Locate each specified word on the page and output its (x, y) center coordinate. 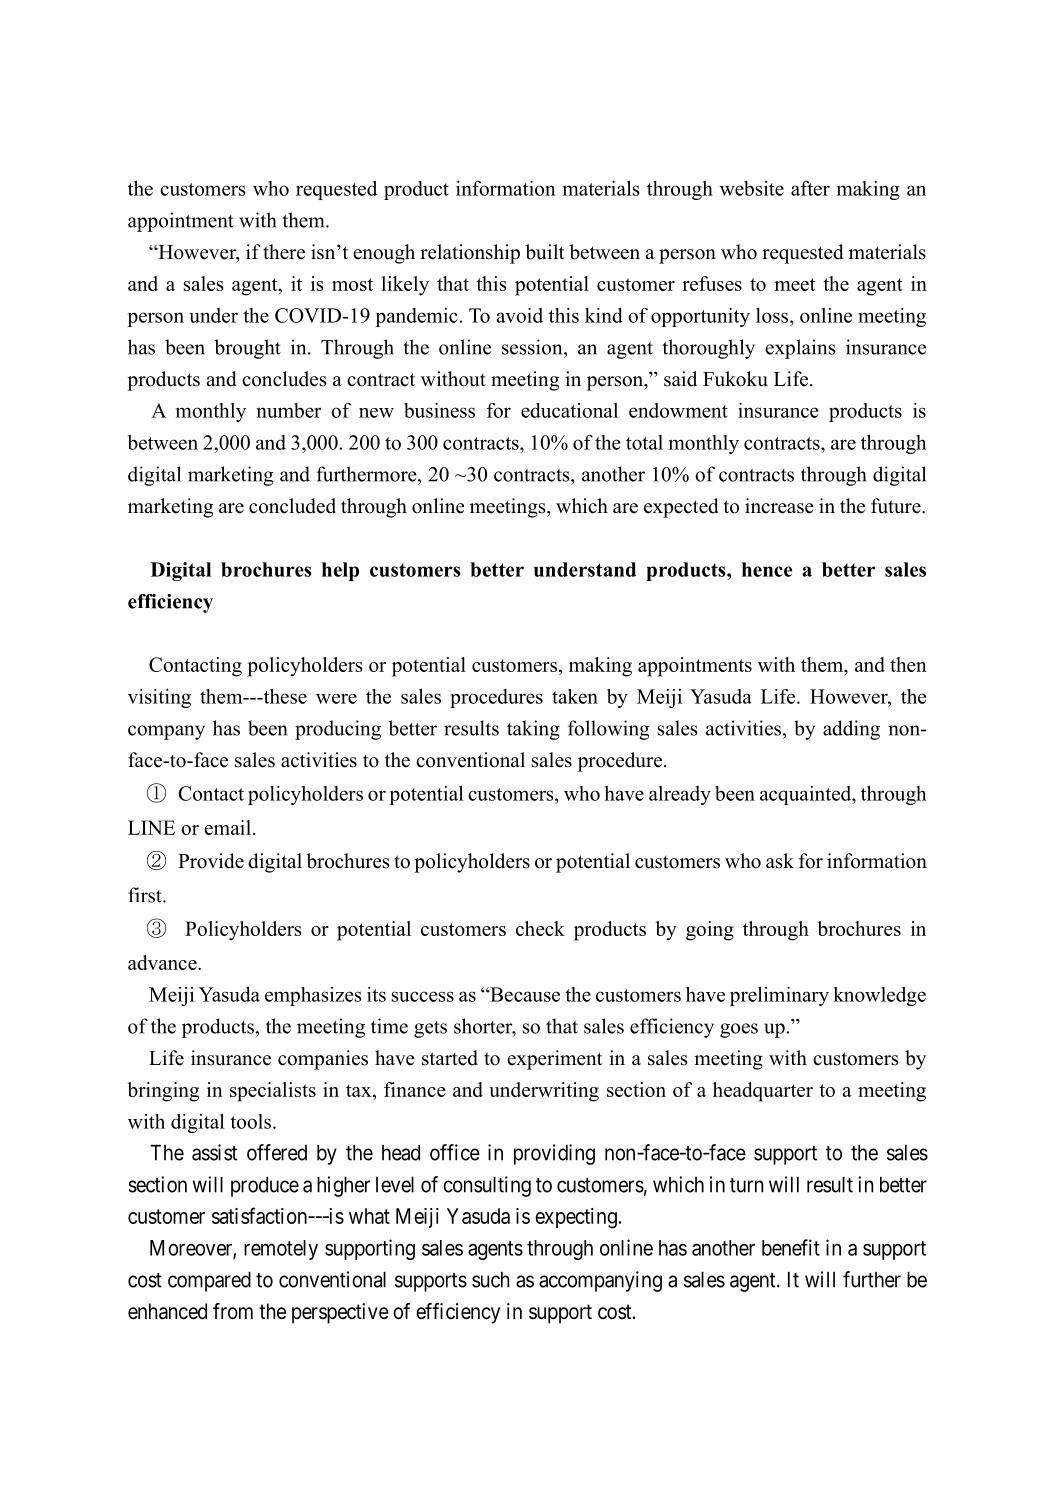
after (810, 188)
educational (569, 410)
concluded (292, 506)
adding (851, 730)
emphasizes (313, 996)
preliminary (779, 996)
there (284, 252)
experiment (555, 1060)
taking (533, 730)
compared (209, 1281)
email (227, 827)
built (545, 252)
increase (779, 506)
